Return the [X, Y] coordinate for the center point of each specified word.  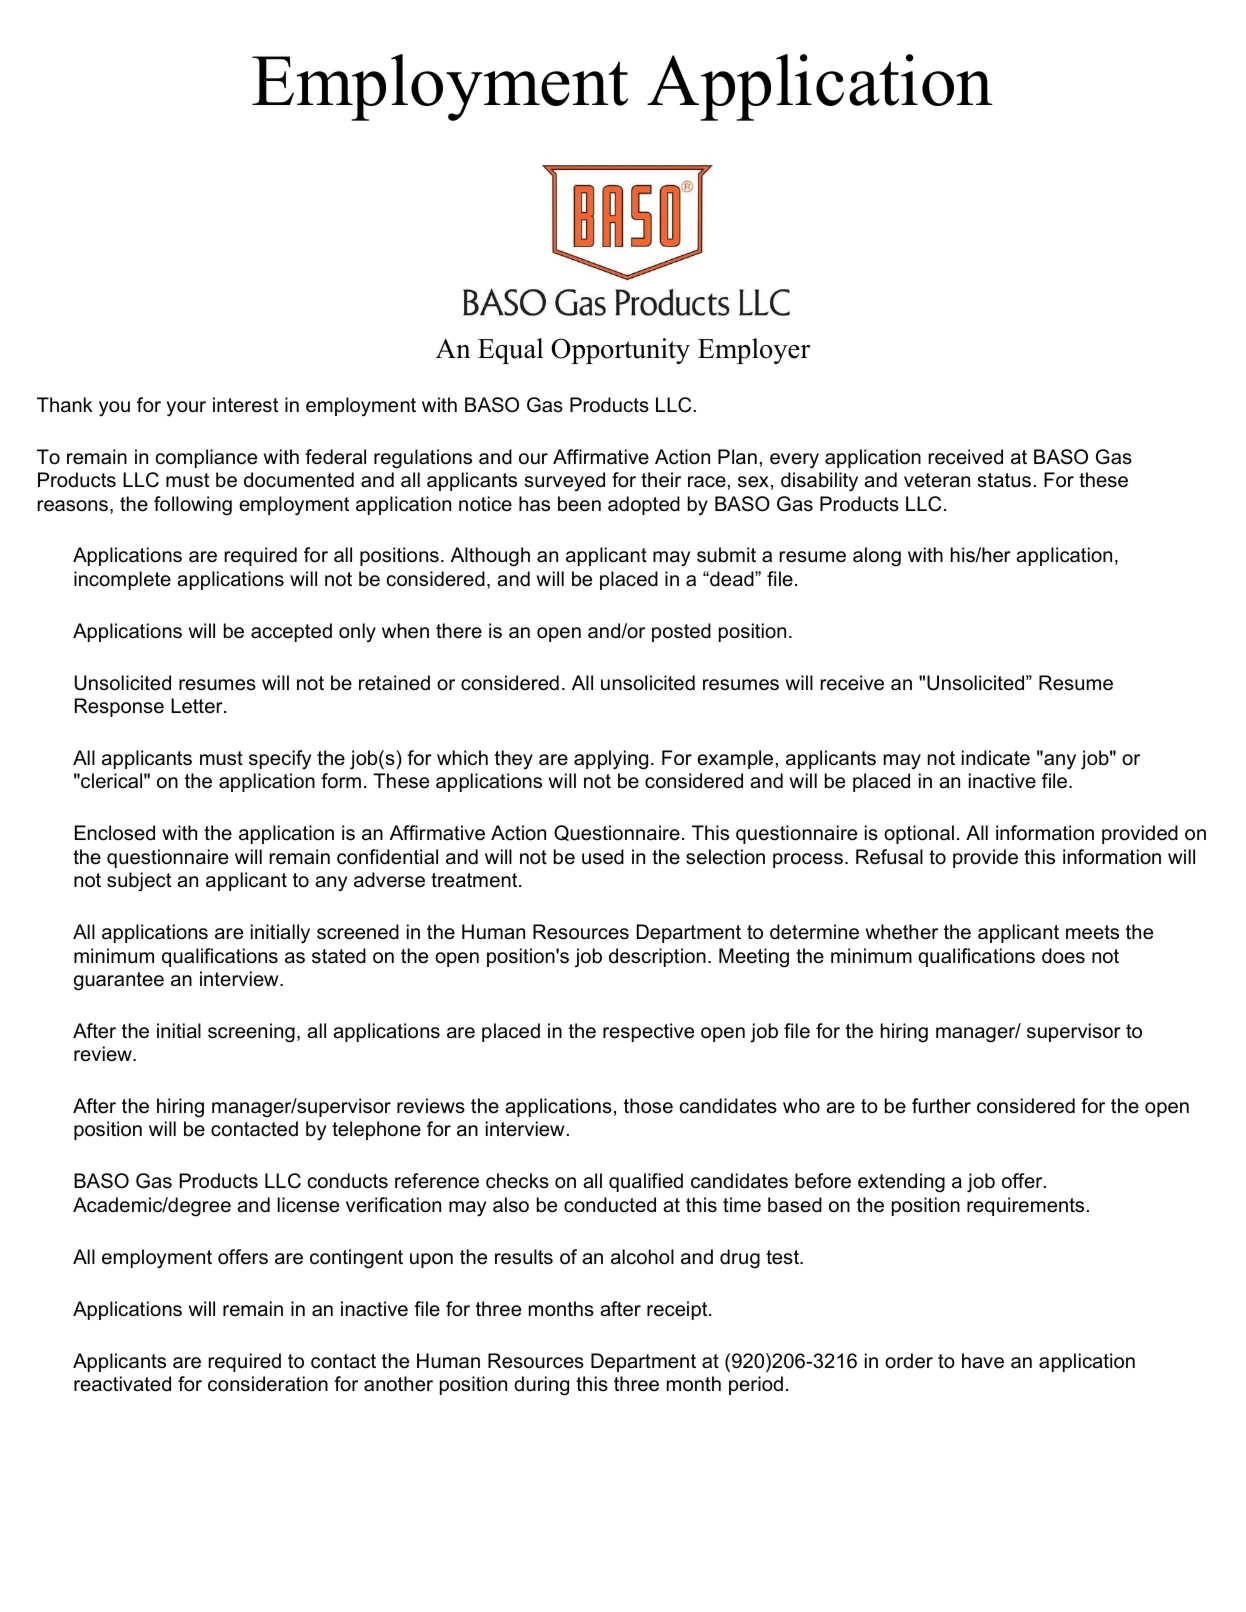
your [186, 409]
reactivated [122, 1384]
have [983, 1361]
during [541, 1386]
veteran [937, 480]
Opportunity [620, 351]
